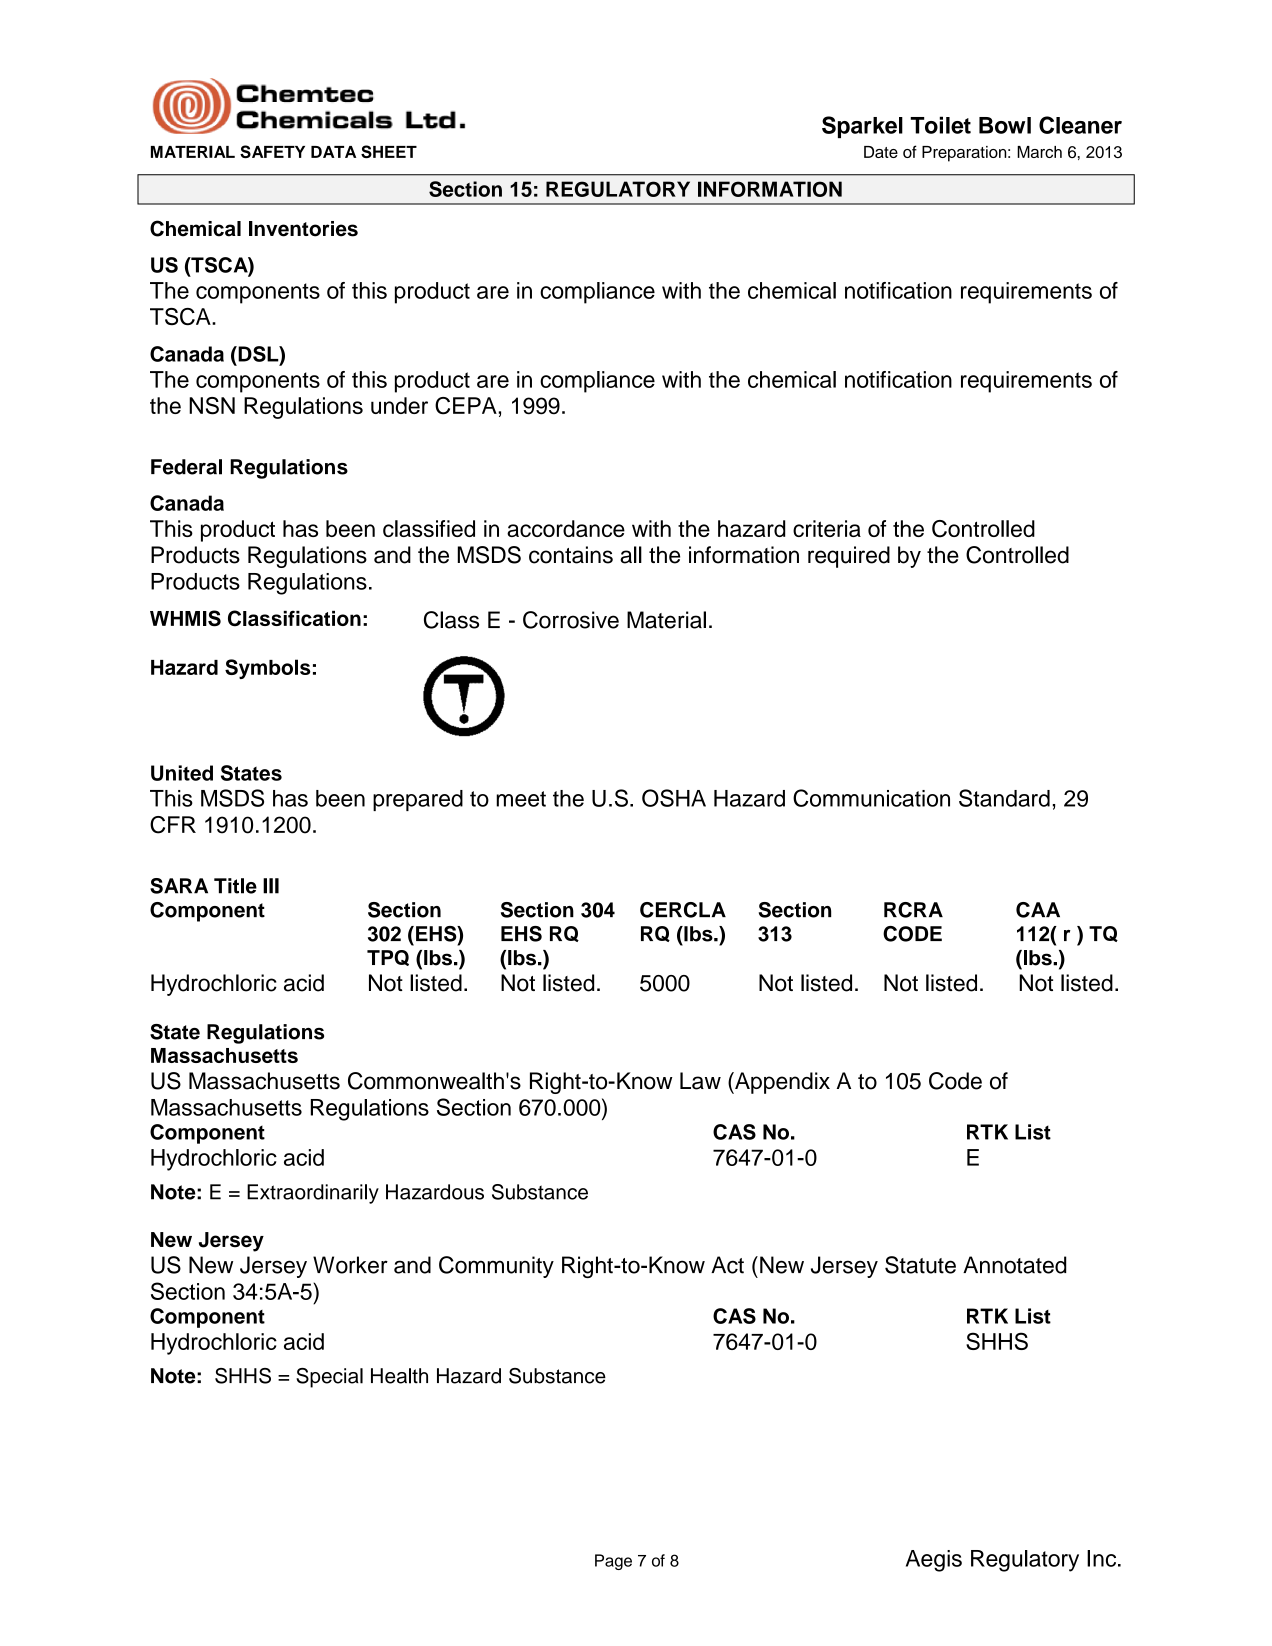 The image size is (1272, 1646). I want to click on Annotated, so click(1015, 1265).
